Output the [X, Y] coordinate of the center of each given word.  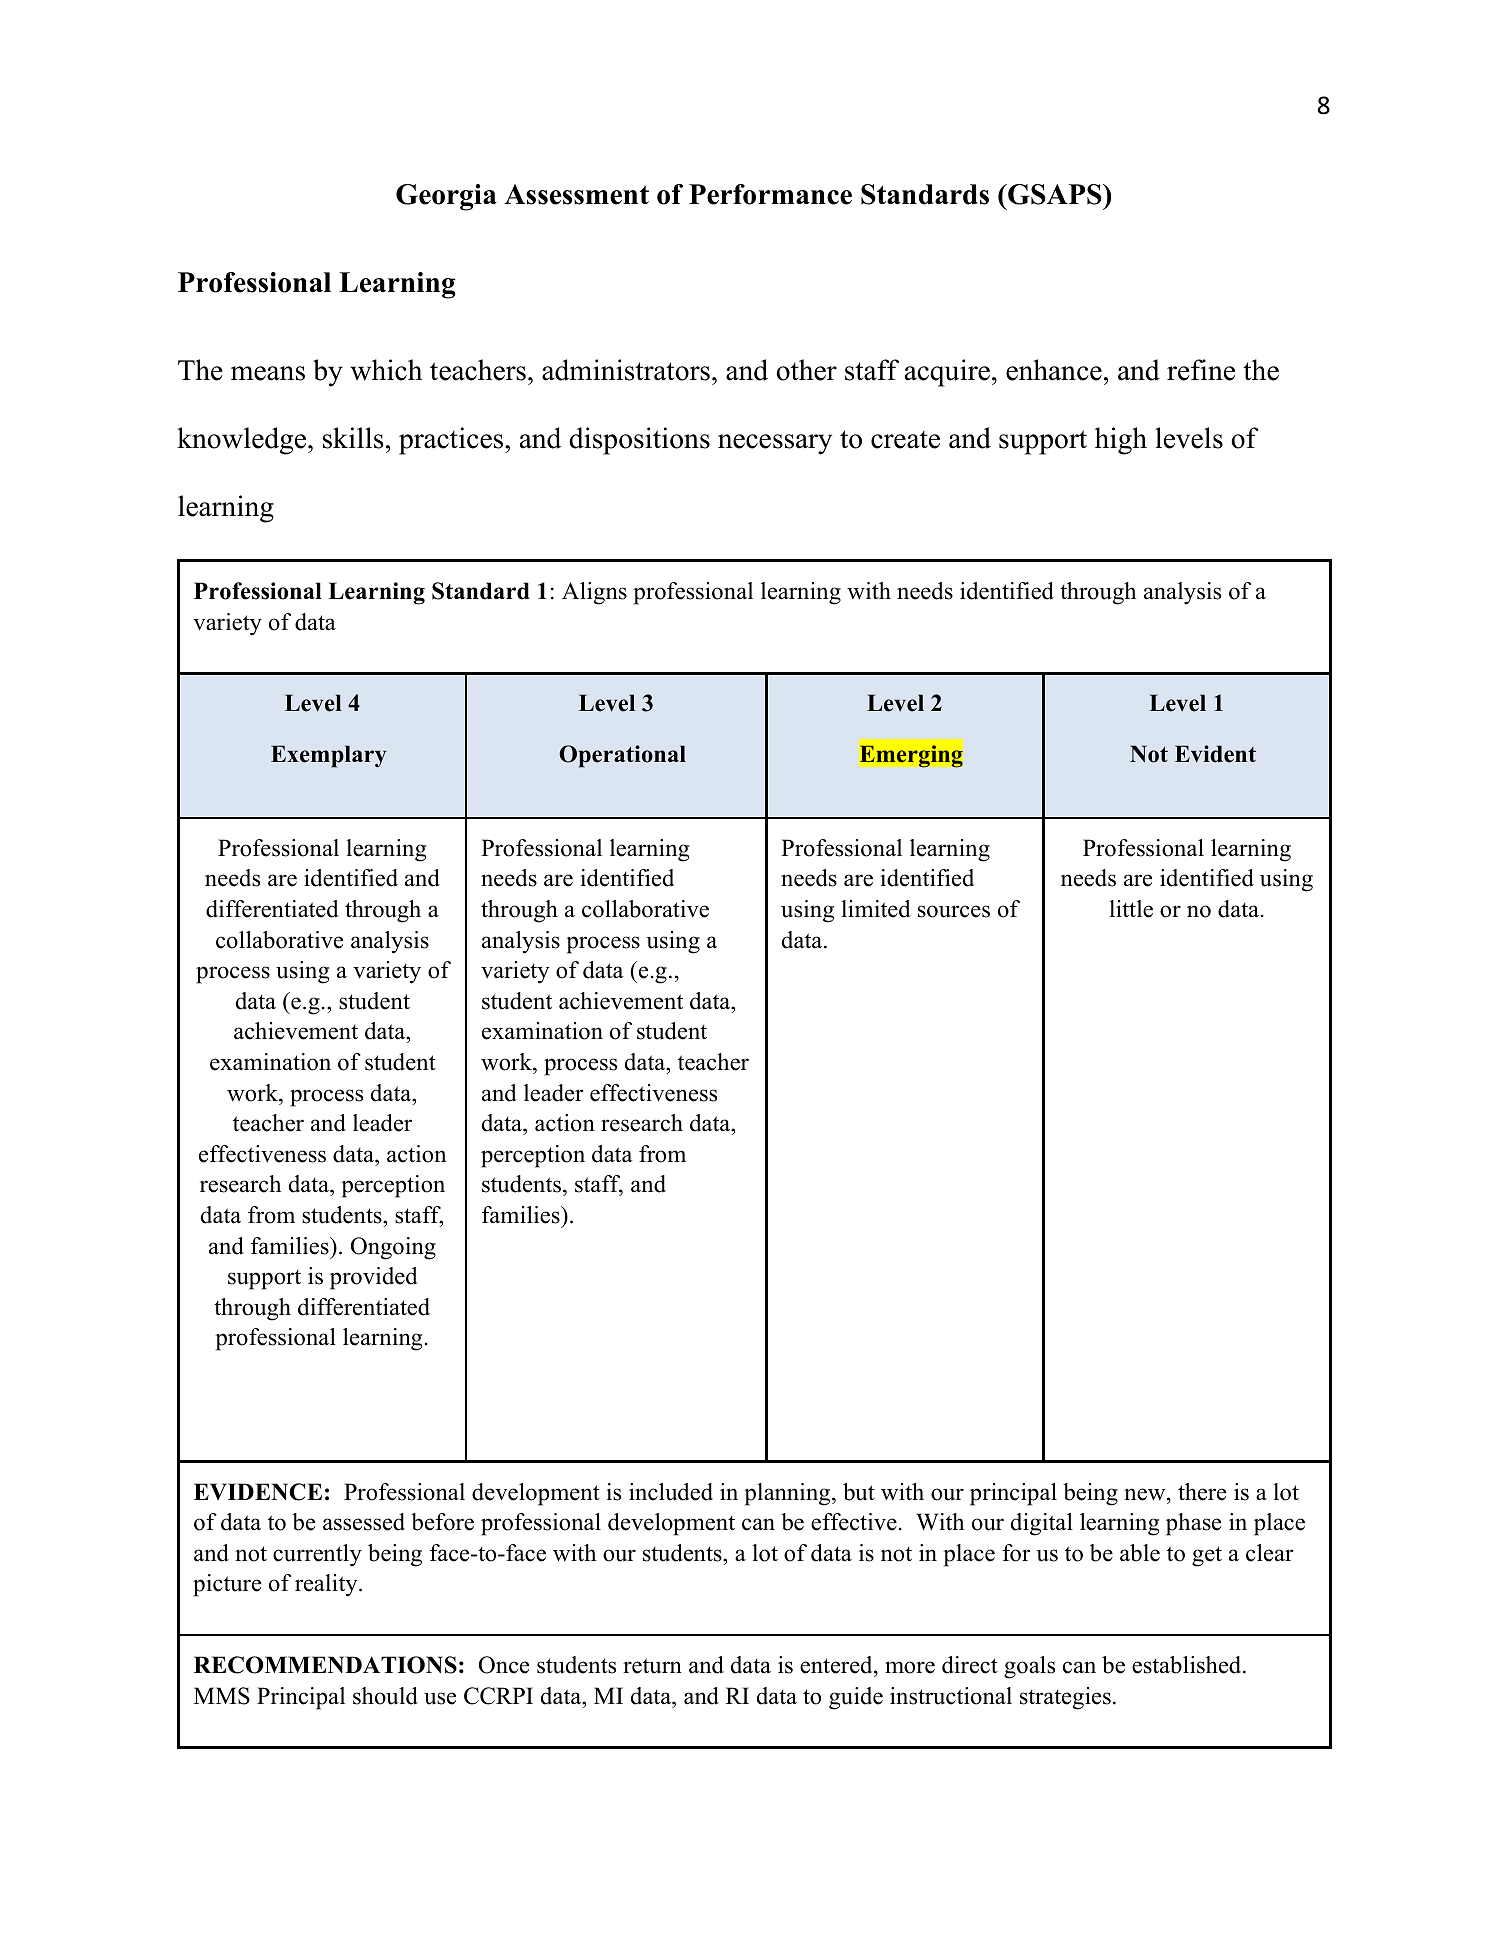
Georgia [446, 197]
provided [374, 1278]
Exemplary [328, 756]
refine [1201, 370]
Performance [770, 194]
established [1188, 1665]
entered [837, 1665]
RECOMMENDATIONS [325, 1665]
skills [353, 438]
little [1131, 909]
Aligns [594, 593]
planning [788, 1494]
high [1121, 441]
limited [876, 909]
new [1146, 1494]
